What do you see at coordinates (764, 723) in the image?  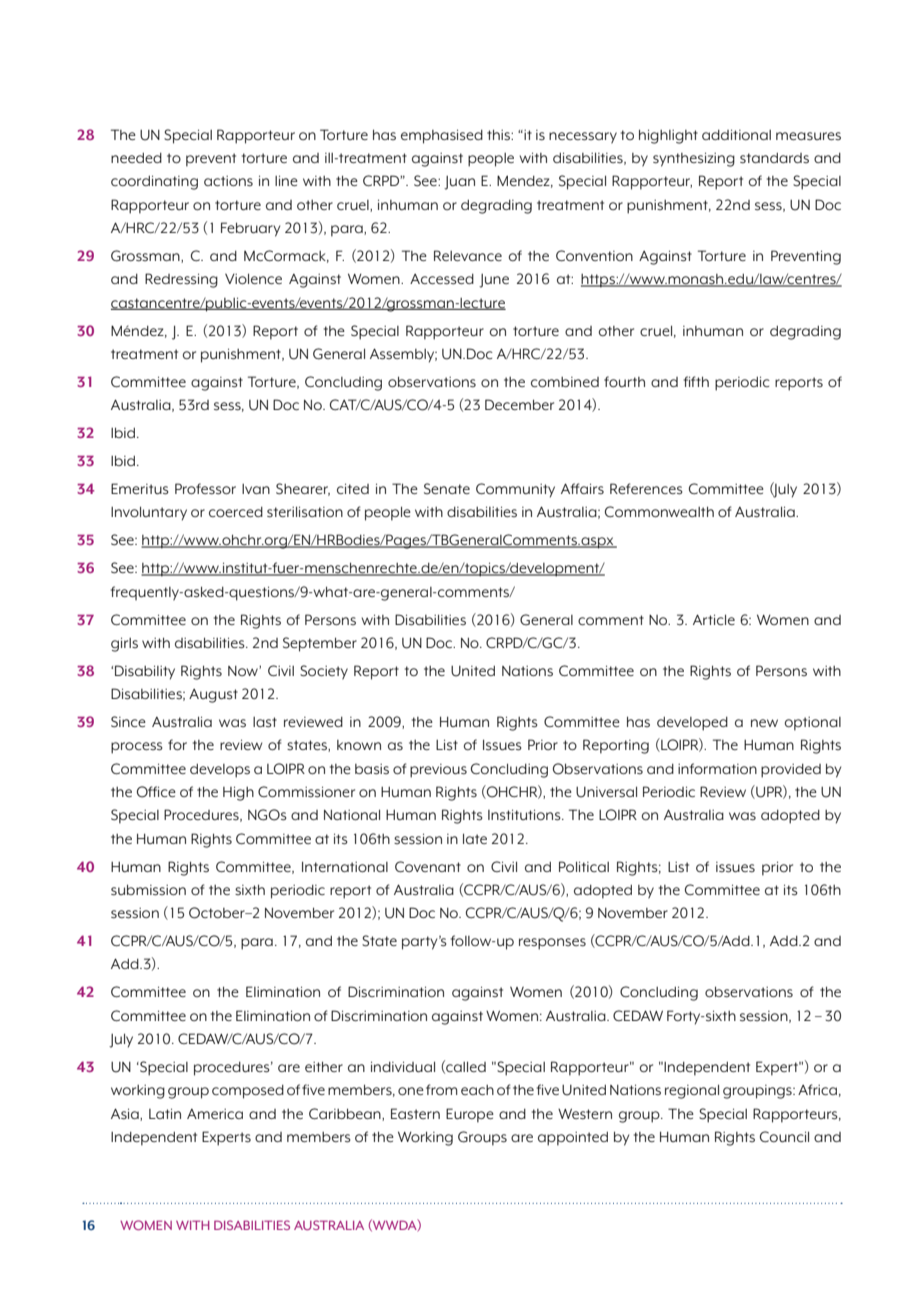 I see `new` at bounding box center [764, 723].
